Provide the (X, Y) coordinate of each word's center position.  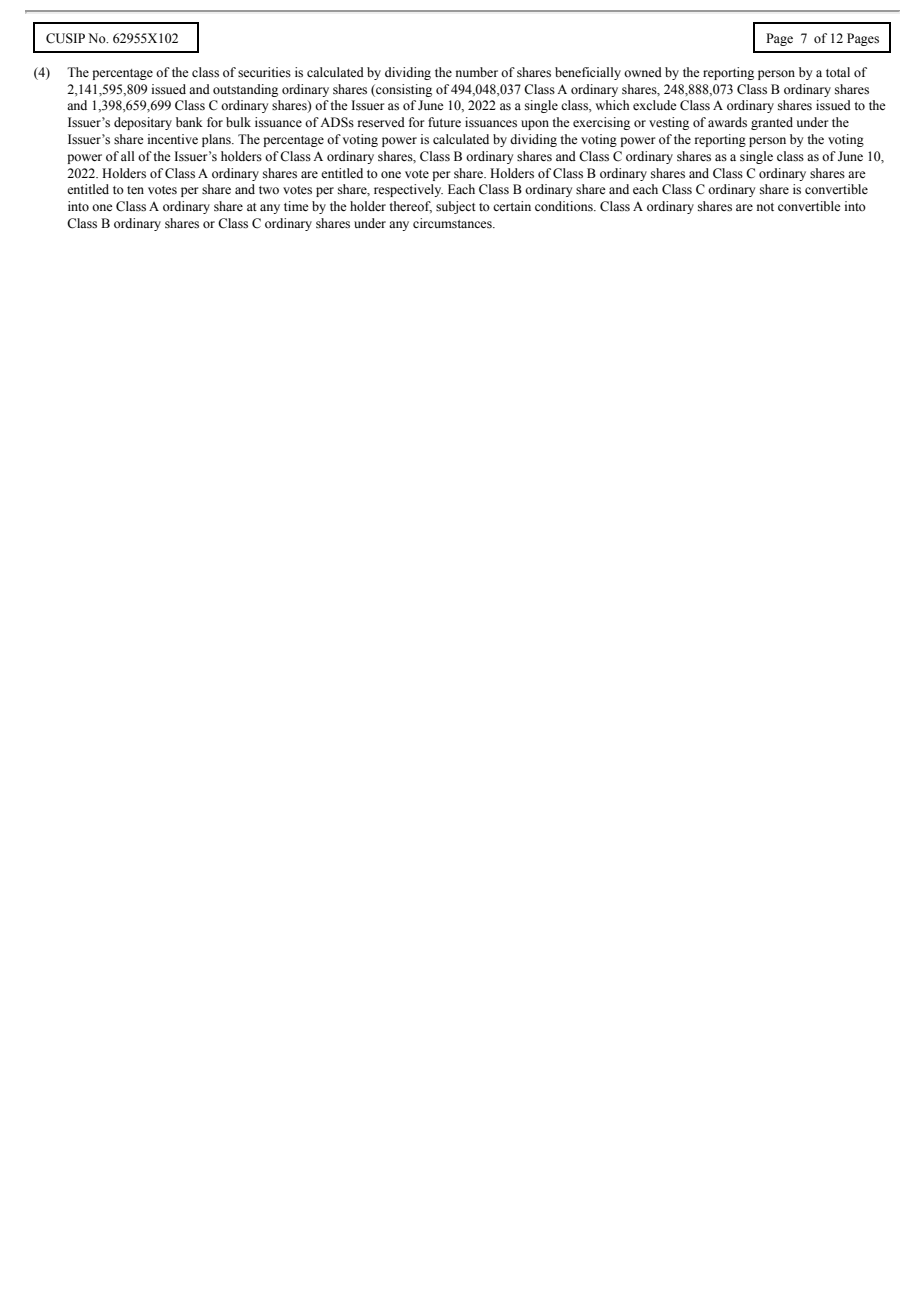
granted (772, 123)
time (296, 206)
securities (264, 72)
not (765, 207)
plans (217, 140)
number (477, 72)
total (838, 72)
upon (535, 125)
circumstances (453, 223)
